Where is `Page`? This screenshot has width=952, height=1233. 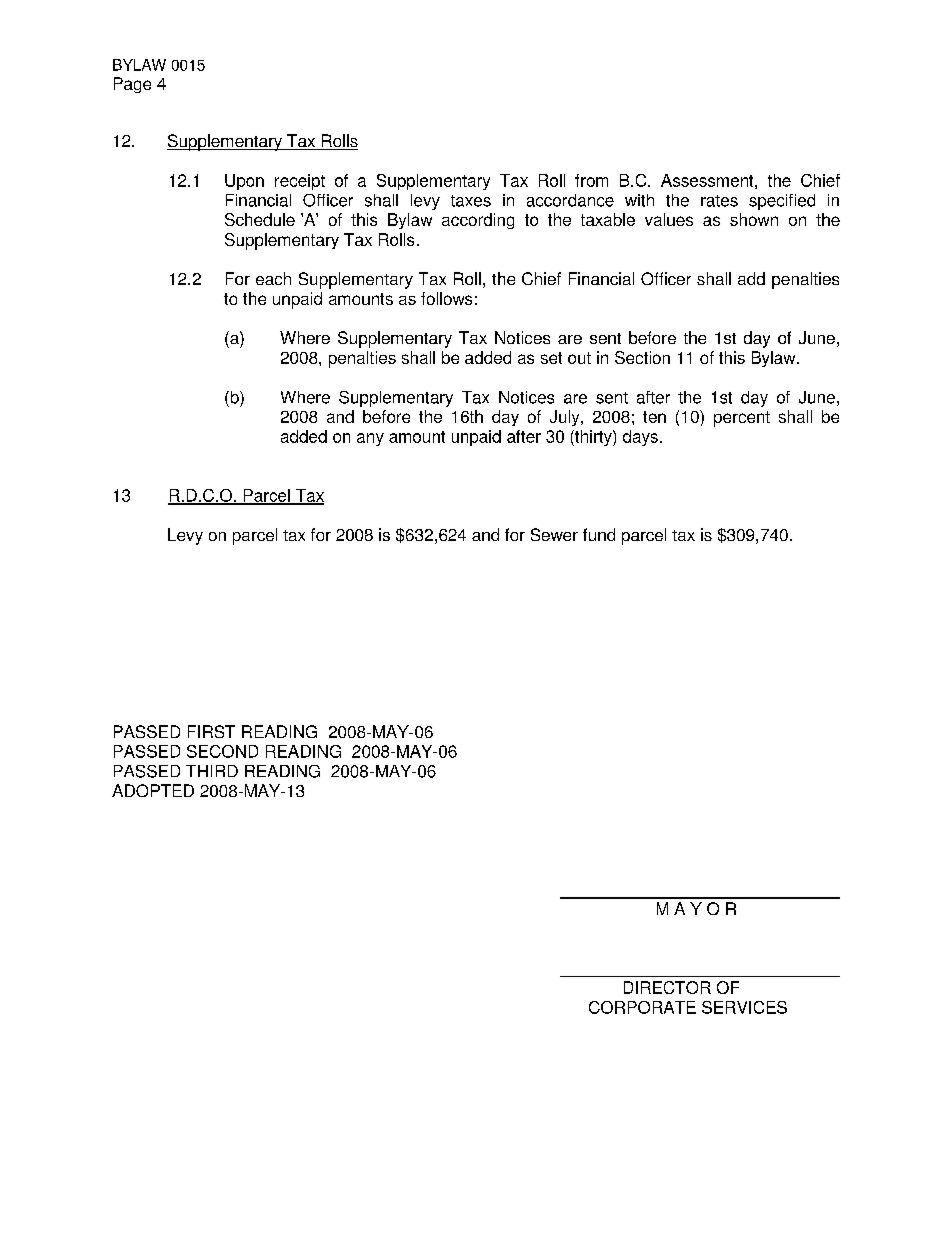 Page is located at coordinates (132, 85).
